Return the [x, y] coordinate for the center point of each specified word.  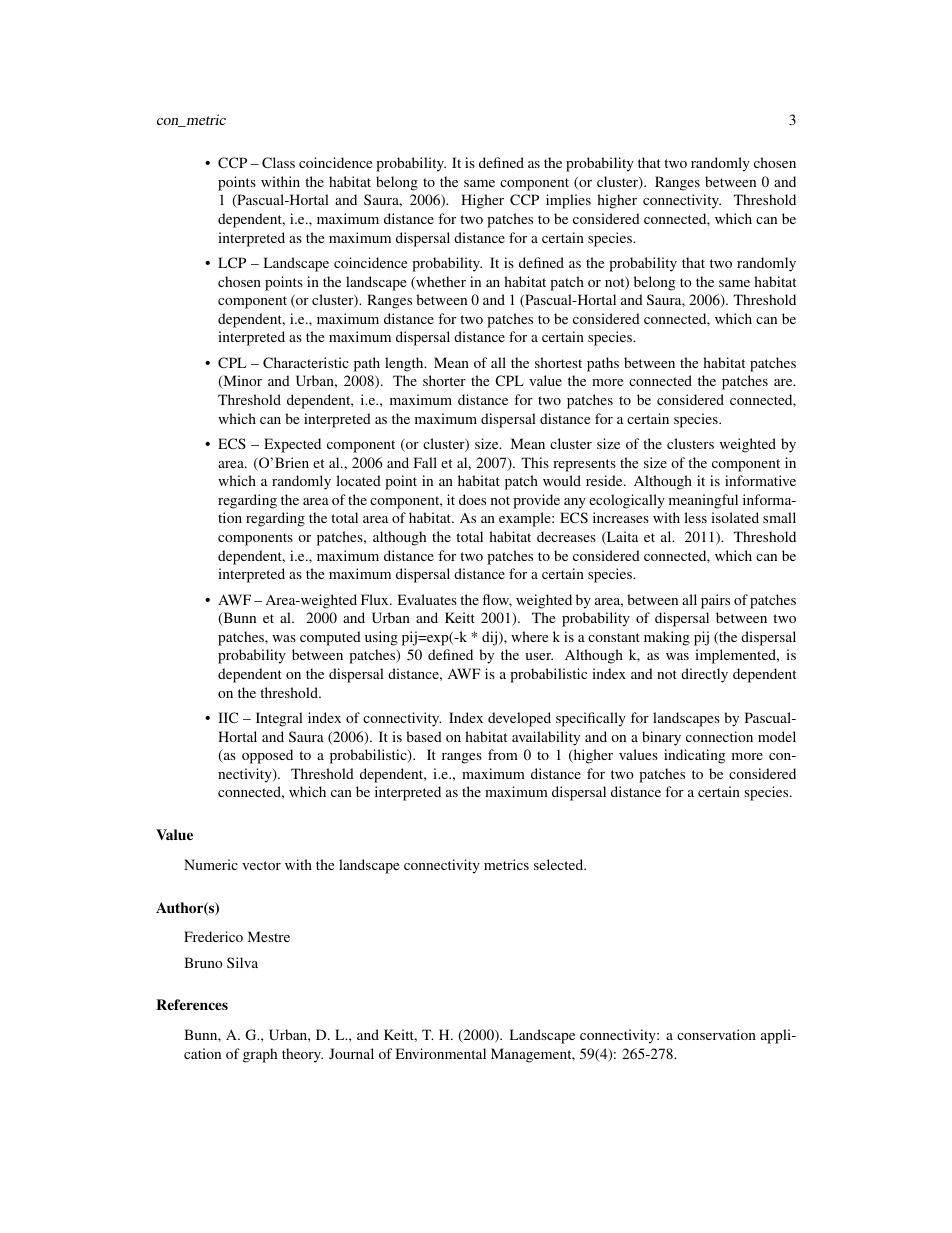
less [695, 517]
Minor [241, 382]
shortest [558, 362]
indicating [694, 756]
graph [260, 1055]
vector [261, 865]
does [472, 499]
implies [568, 201]
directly [704, 675]
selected [560, 864]
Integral [279, 719]
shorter [444, 380]
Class [278, 162]
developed [519, 719]
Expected [292, 445]
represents [584, 465]
